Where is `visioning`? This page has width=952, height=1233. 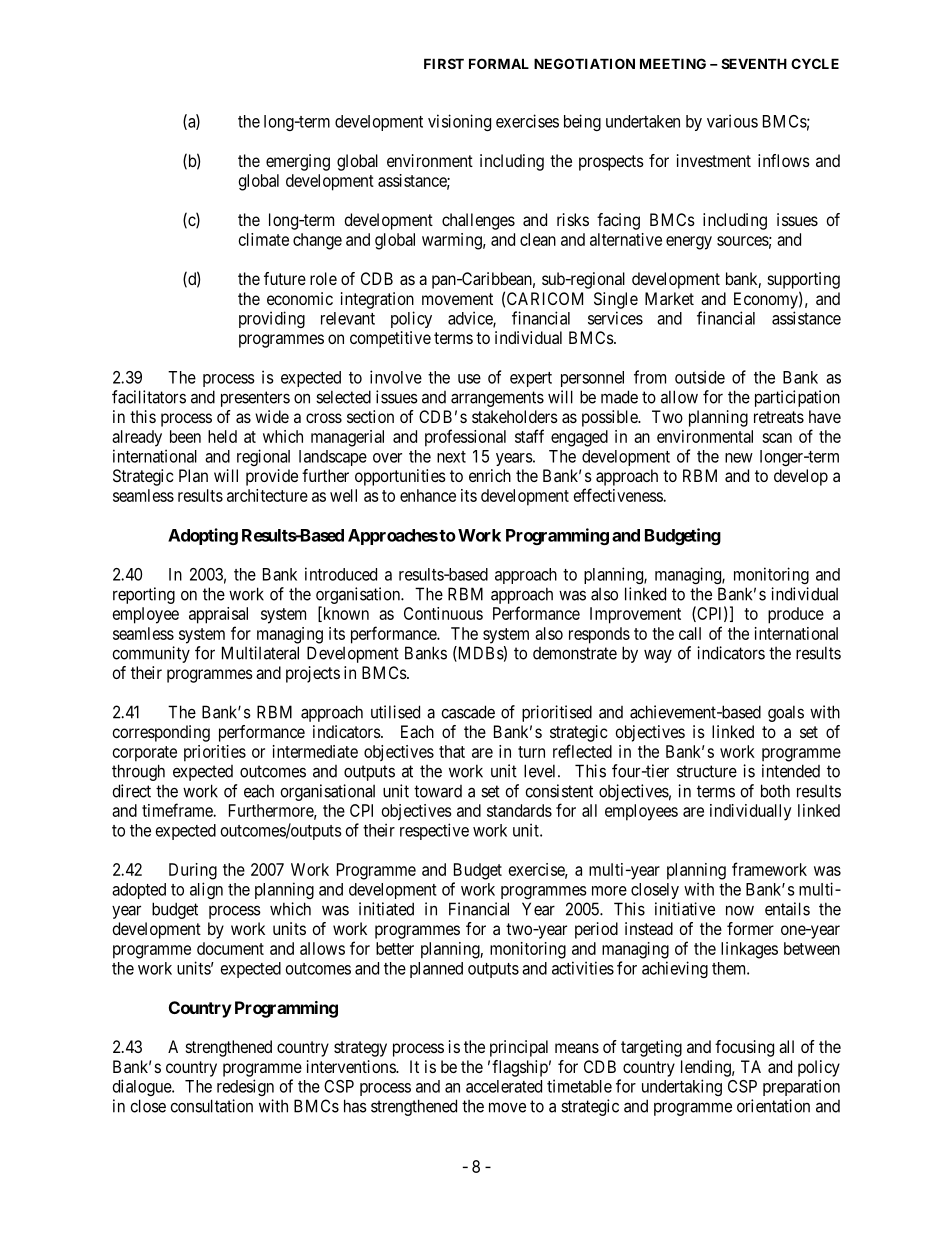 visioning is located at coordinates (459, 122).
